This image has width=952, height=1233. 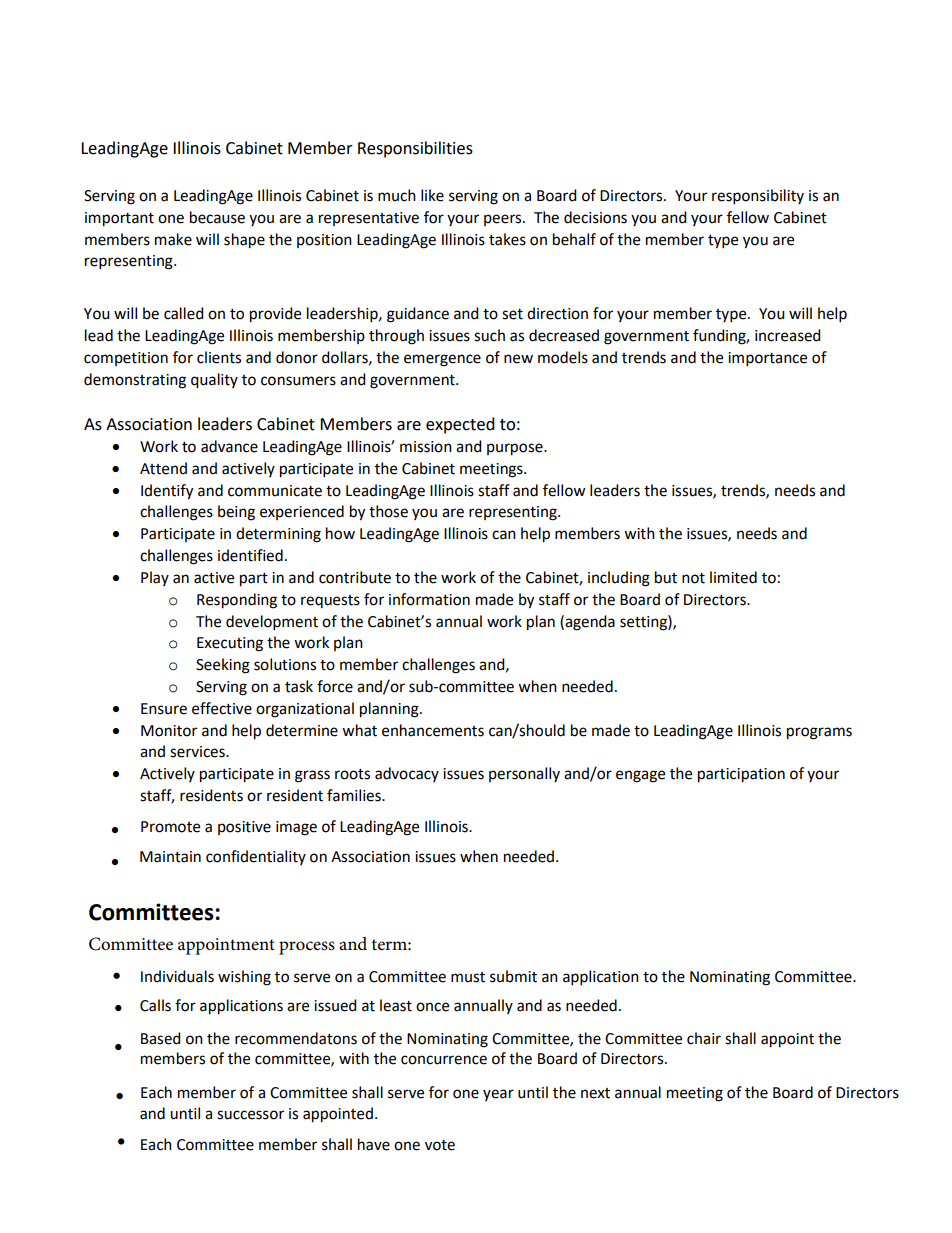 What do you see at coordinates (498, 1095) in the image?
I see `year` at bounding box center [498, 1095].
